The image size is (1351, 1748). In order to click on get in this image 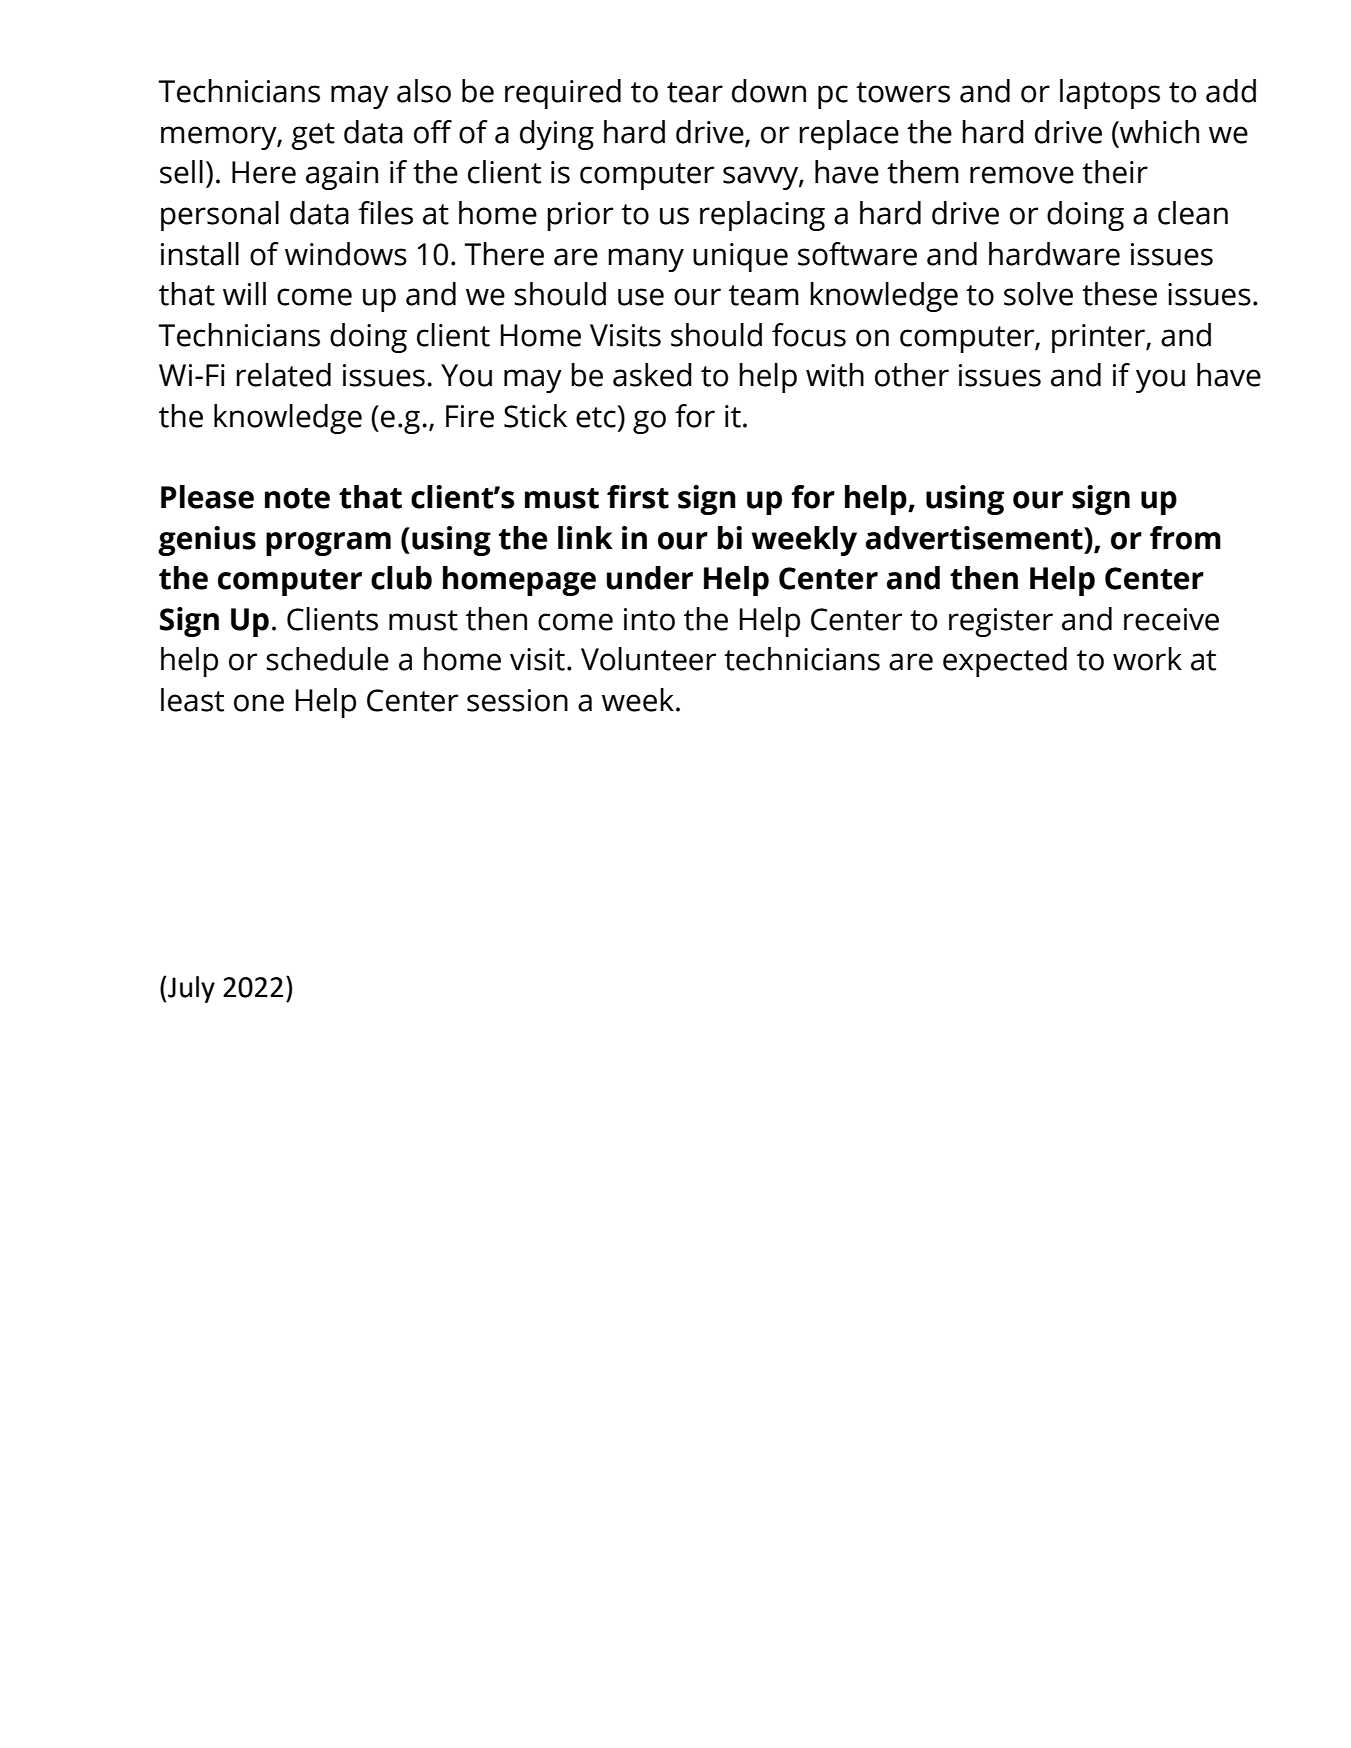, I will do `click(313, 136)`.
